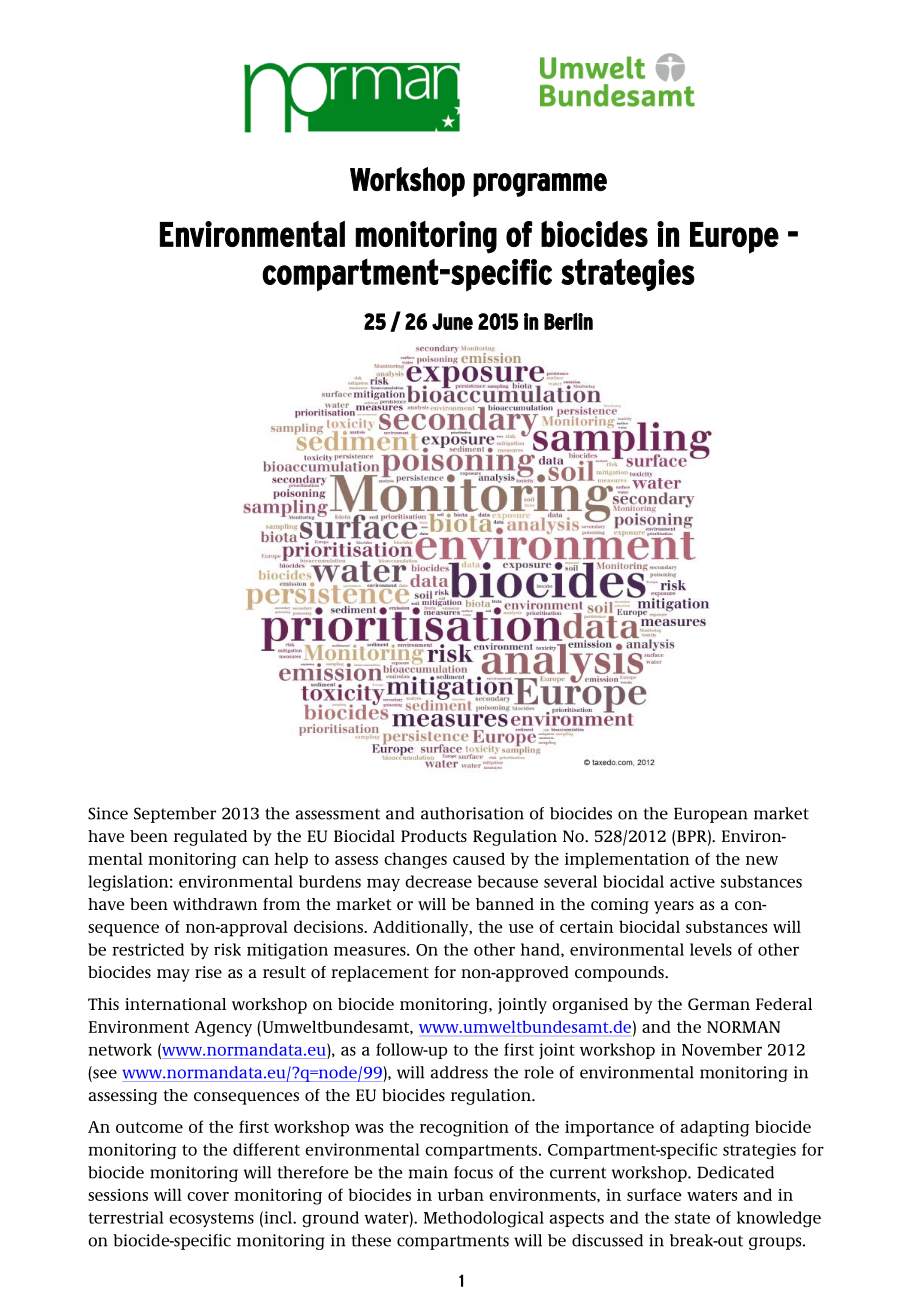 This screenshot has width=924, height=1308. What do you see at coordinates (461, 1194) in the screenshot?
I see `urban` at bounding box center [461, 1194].
